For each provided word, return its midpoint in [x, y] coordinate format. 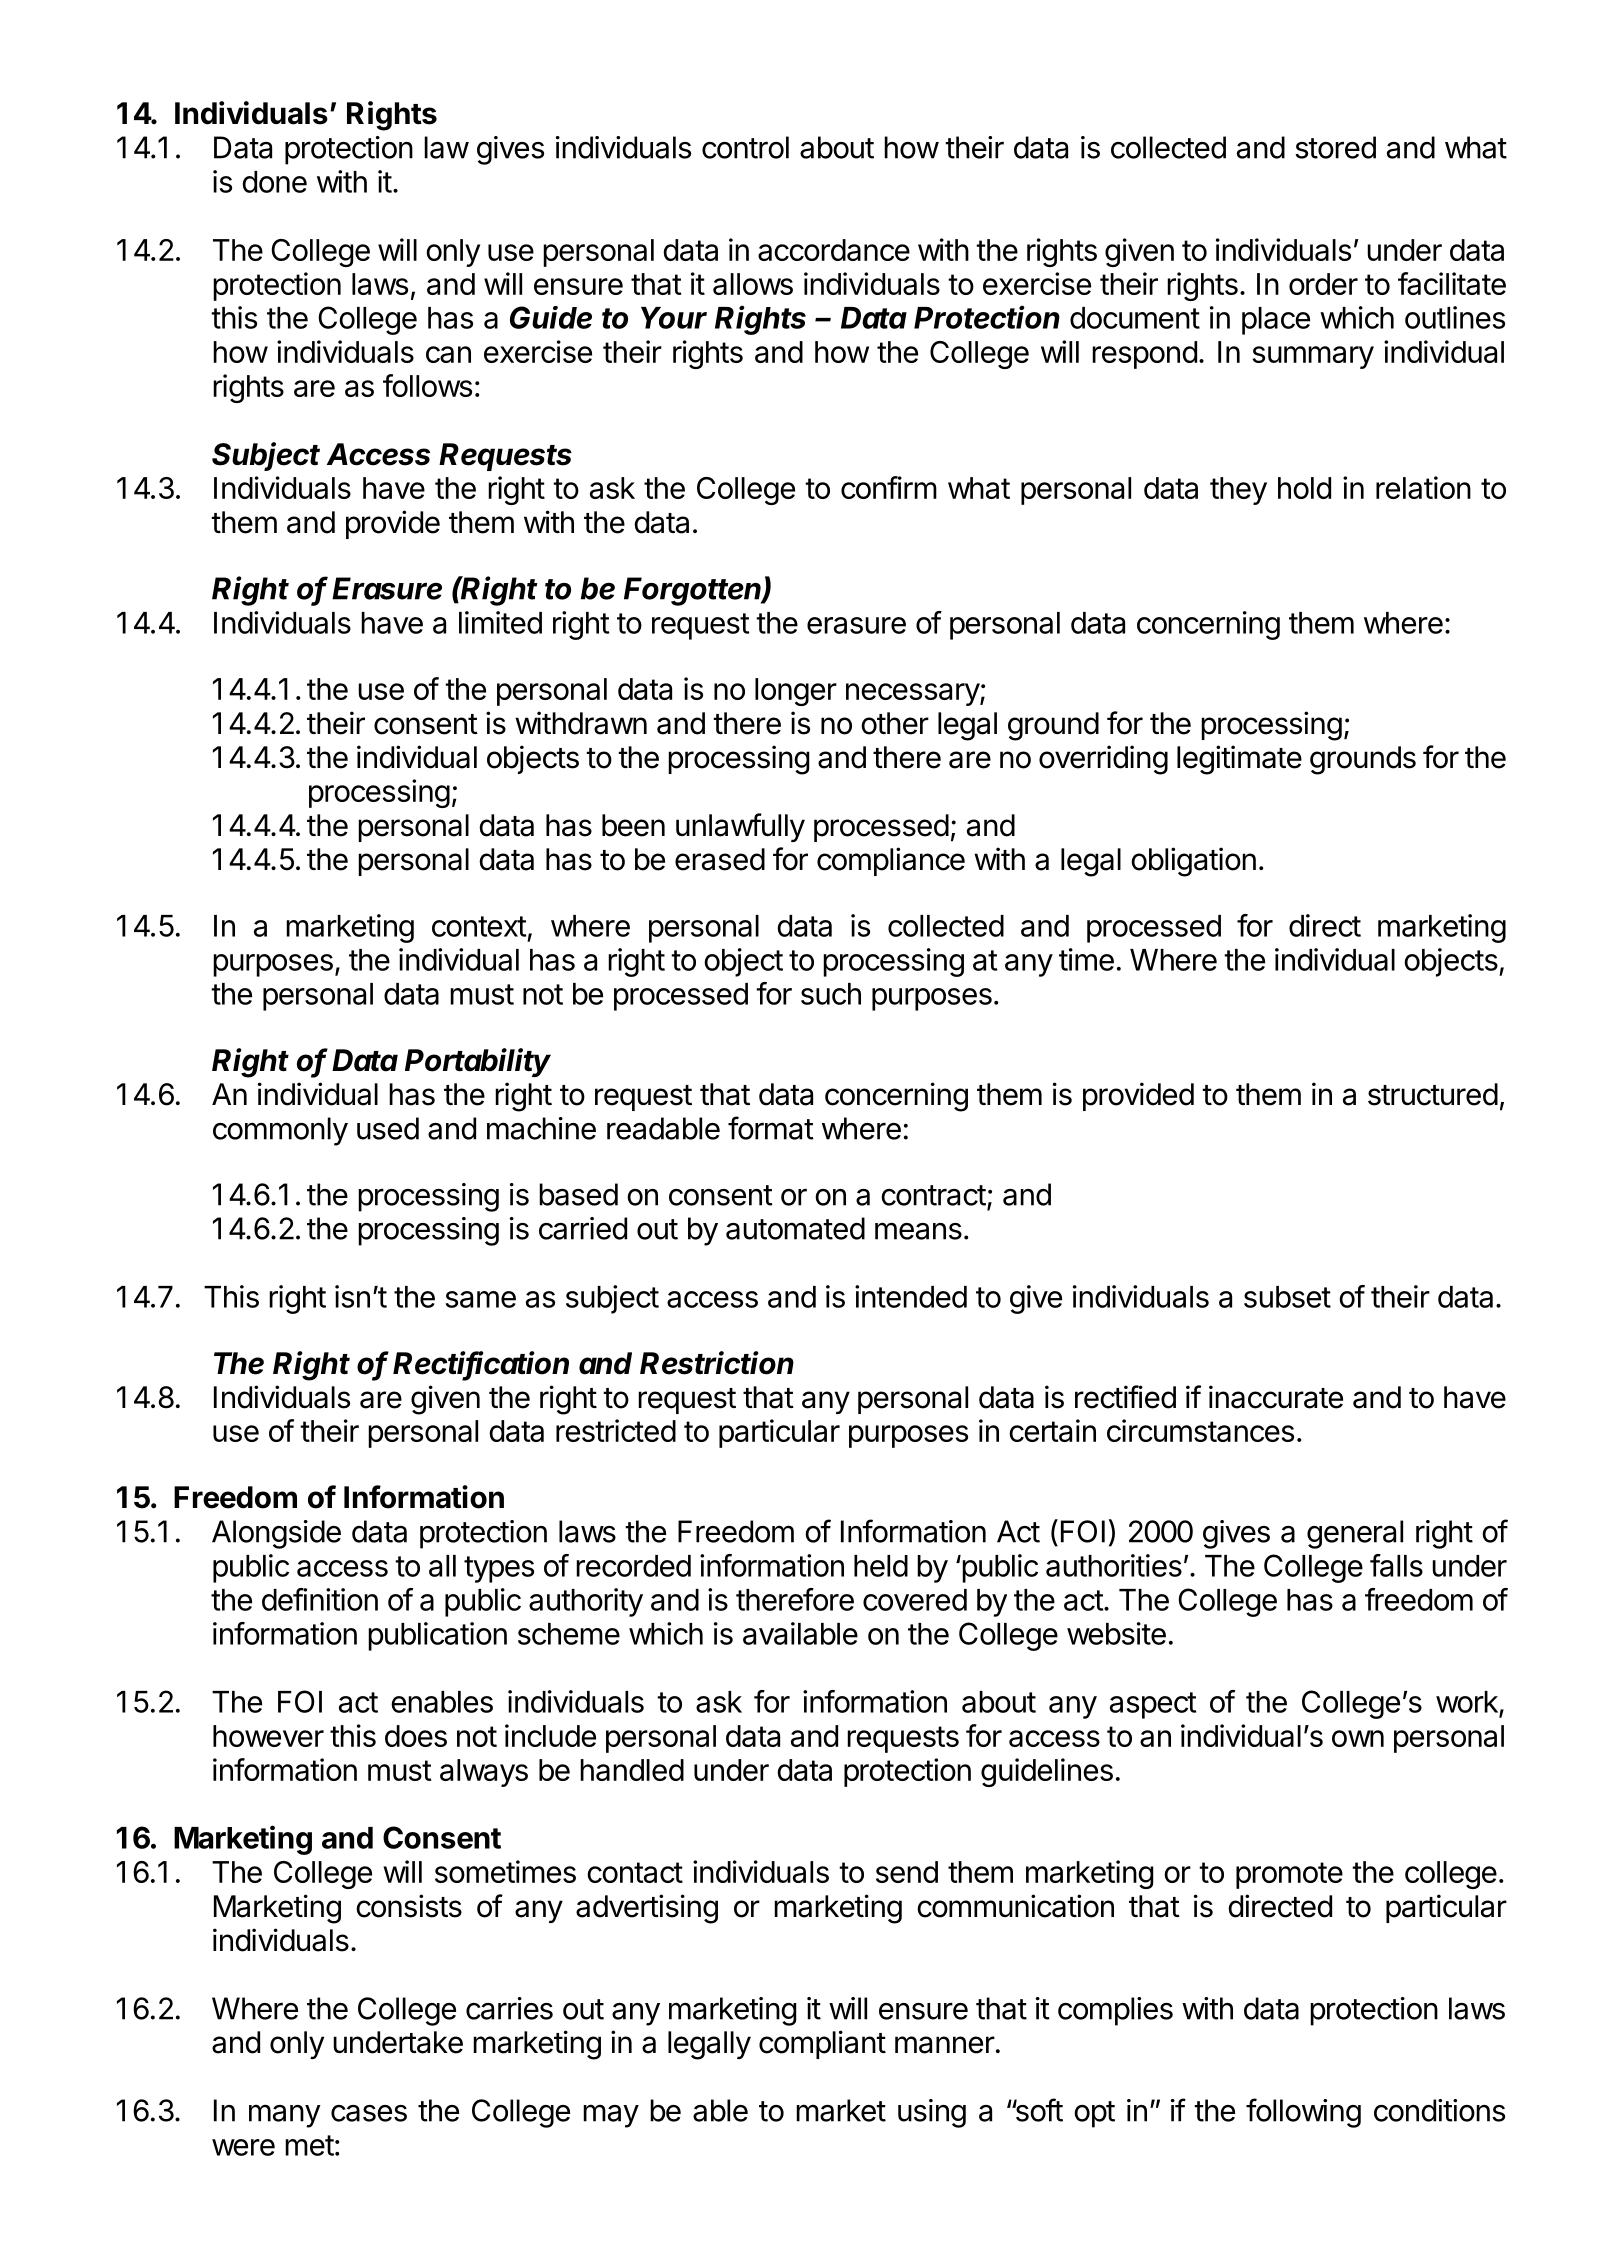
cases [369, 2113]
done [274, 182]
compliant [822, 2044]
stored [1335, 147]
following [1303, 2113]
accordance [834, 250]
